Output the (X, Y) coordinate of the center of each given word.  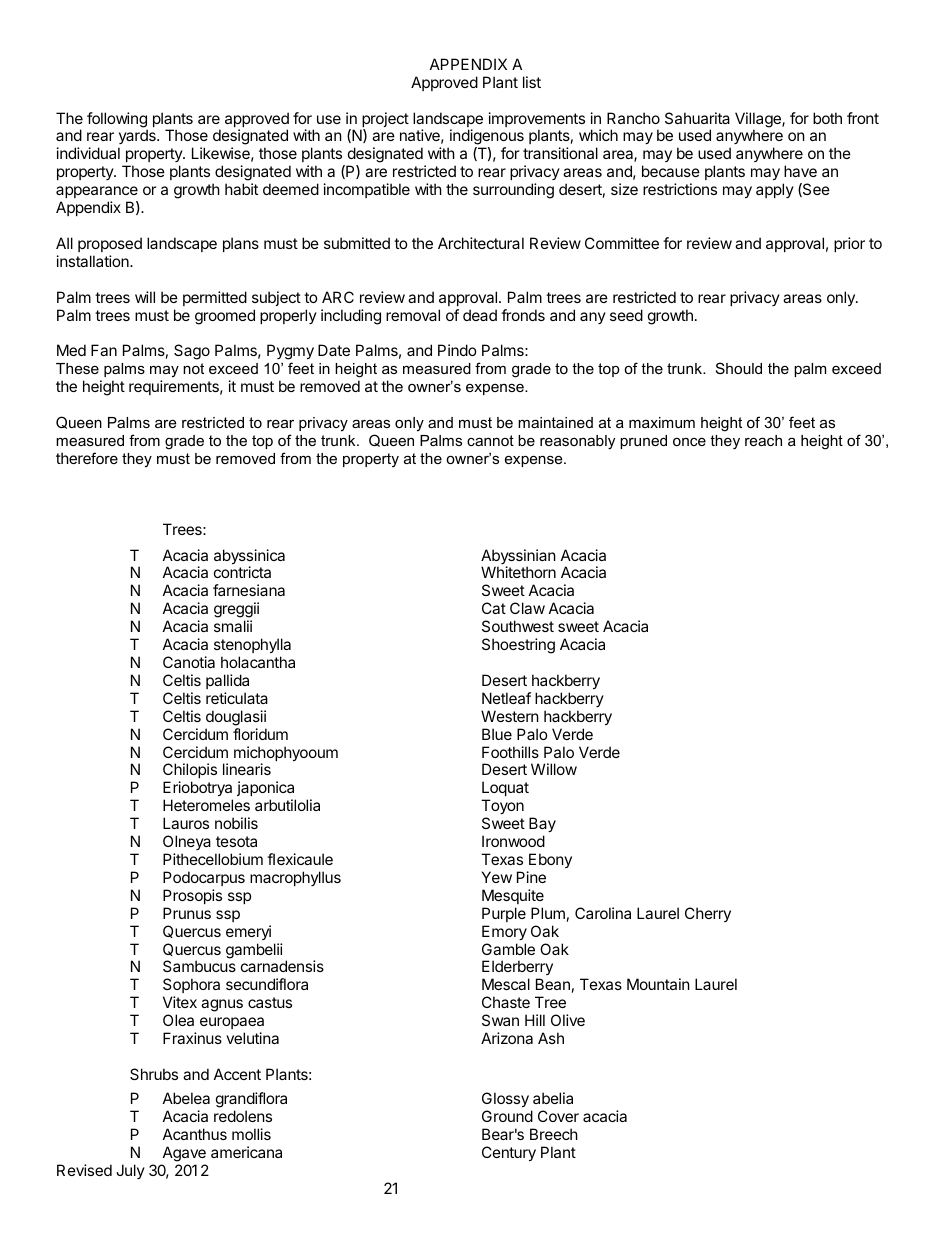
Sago (192, 352)
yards (138, 138)
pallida (227, 681)
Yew (497, 877)
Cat (494, 608)
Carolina (603, 913)
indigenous (486, 138)
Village (759, 121)
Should (739, 368)
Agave (184, 1154)
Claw (527, 608)
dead (480, 315)
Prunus (187, 913)
